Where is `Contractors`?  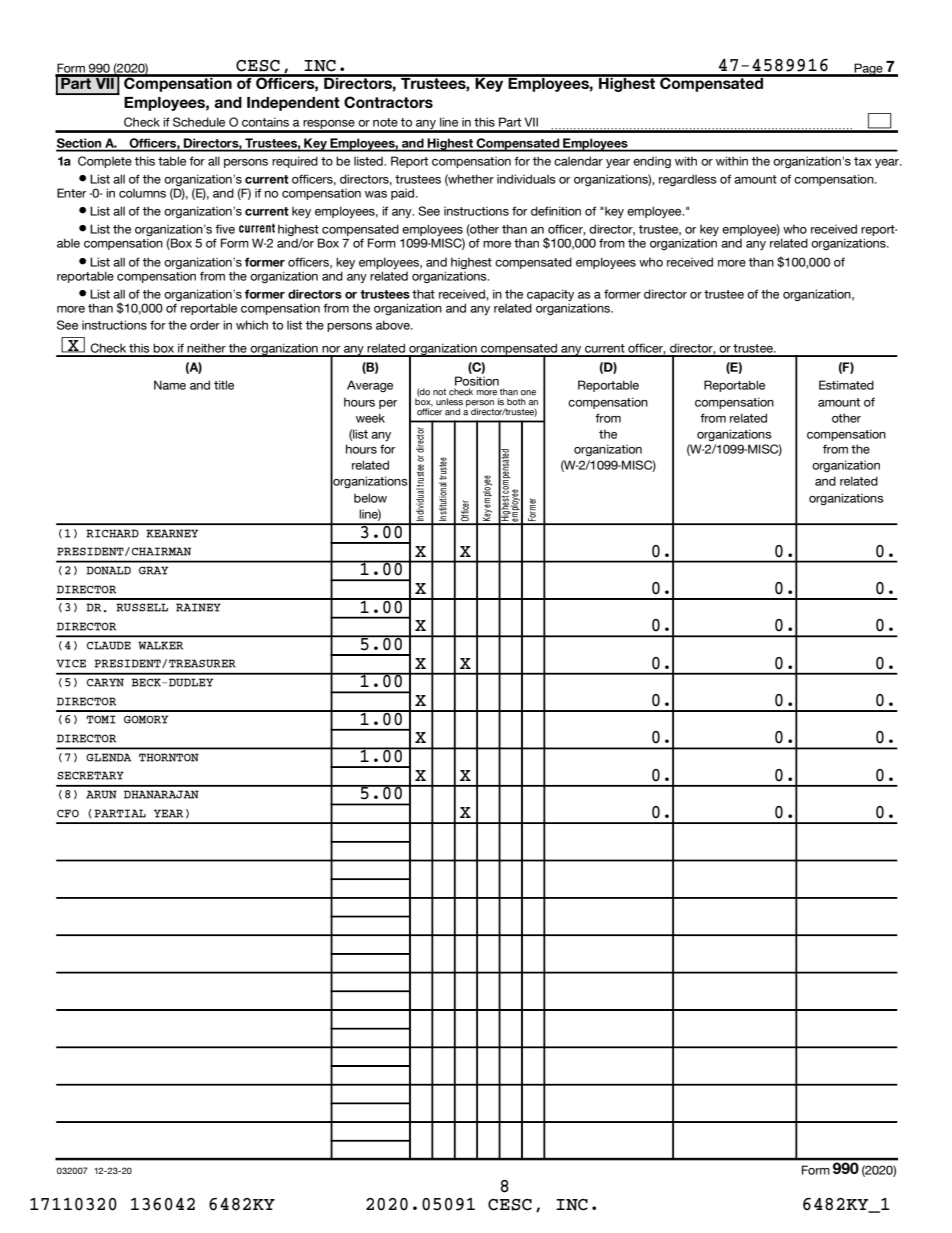
Contractors is located at coordinates (388, 102).
